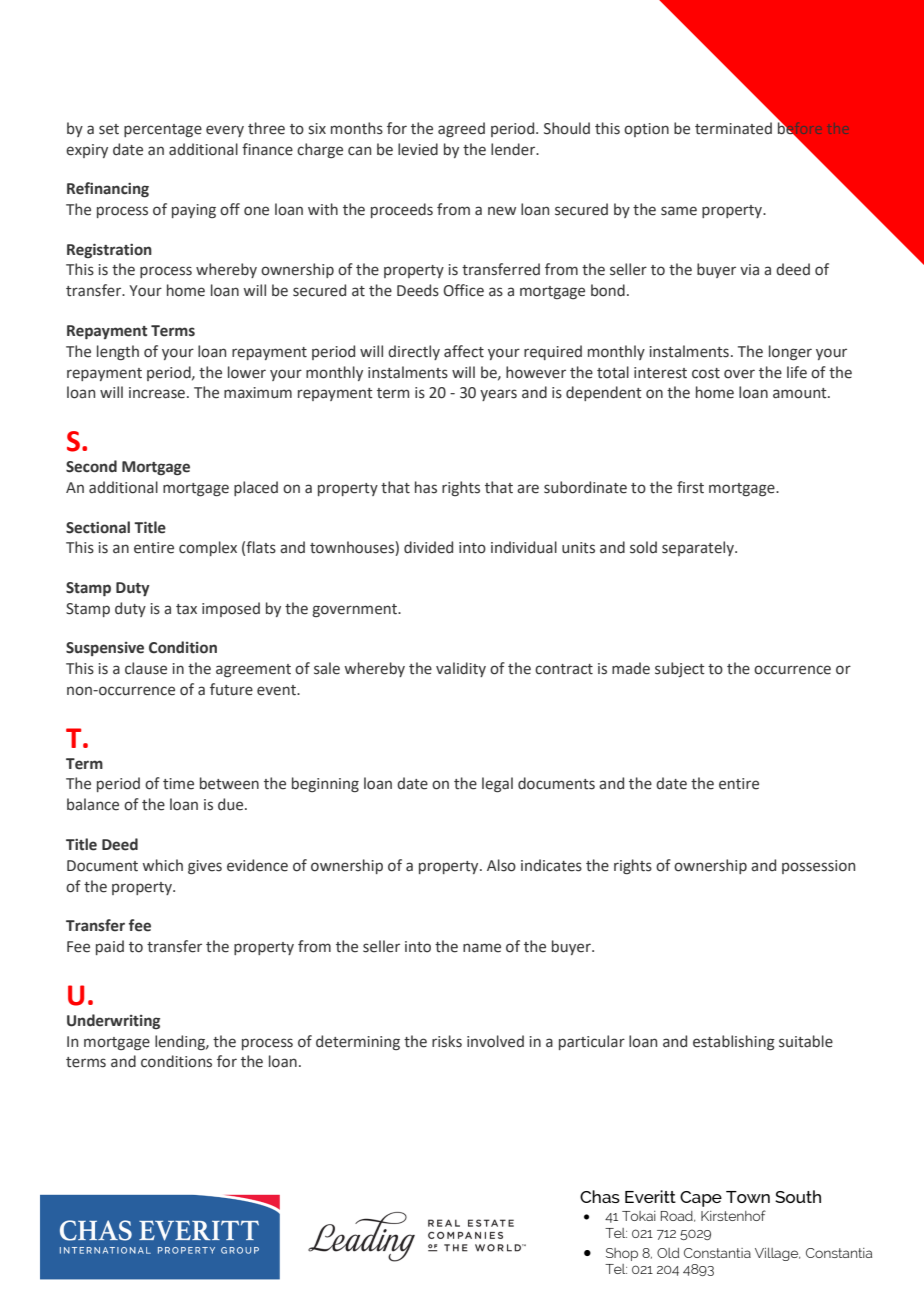 This screenshot has width=924, height=1308. Describe the element at coordinates (113, 1021) in the screenshot. I see `Underwriting` at that location.
